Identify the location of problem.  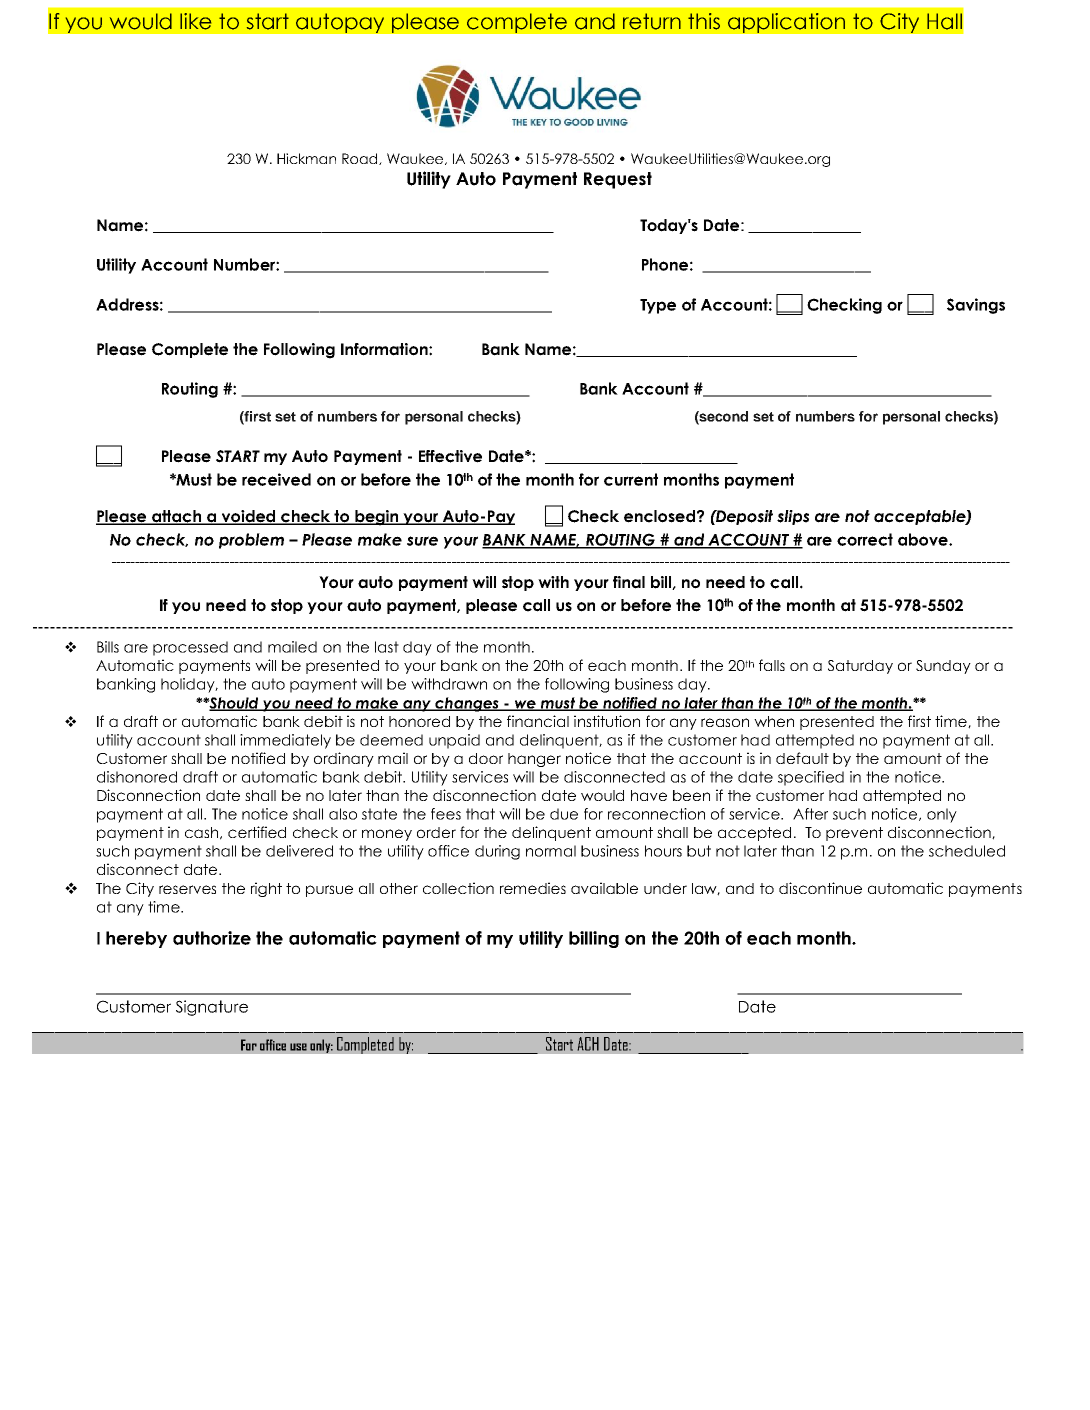
(251, 541).
